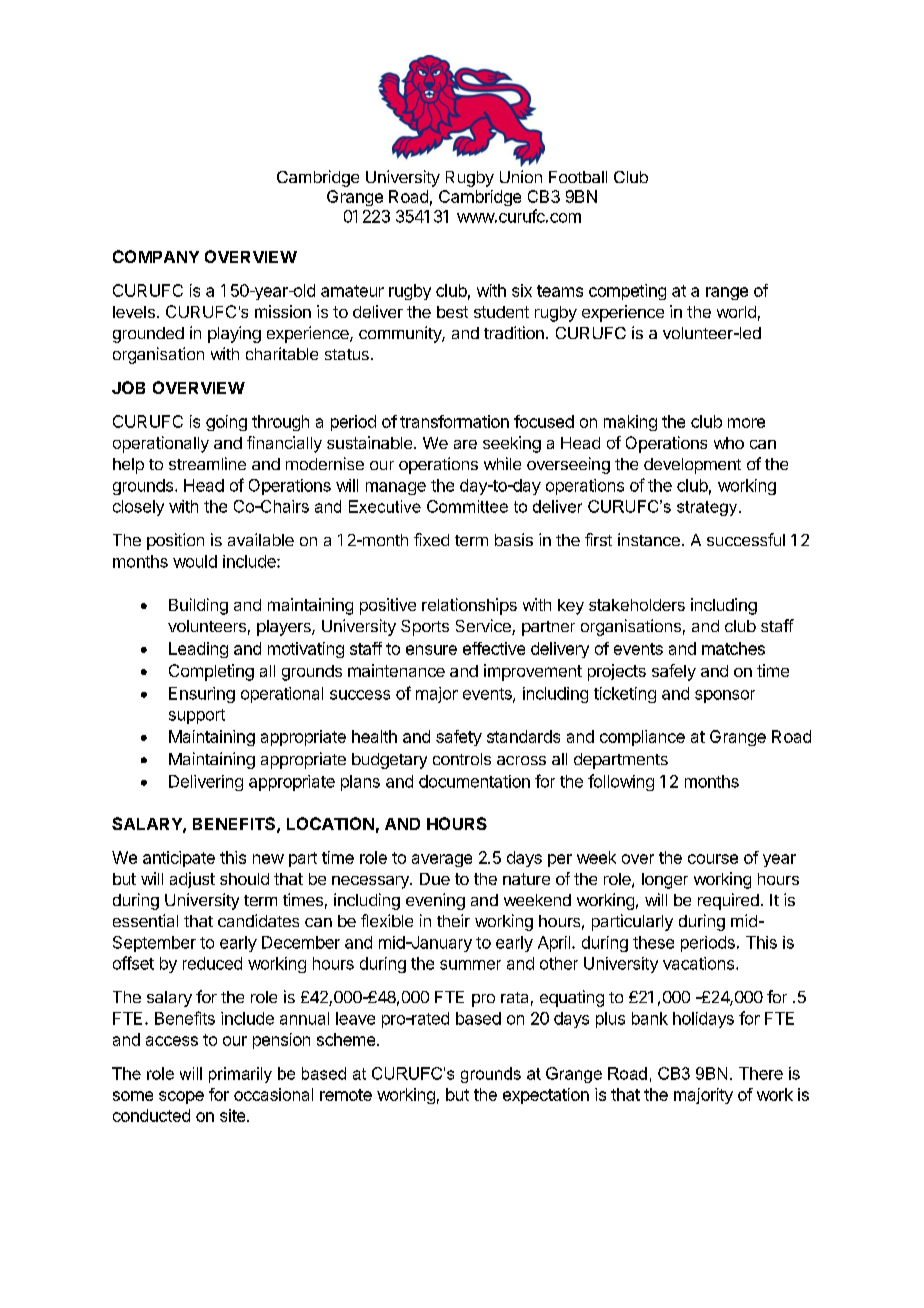  What do you see at coordinates (156, 256) in the screenshot?
I see `COMPANY` at bounding box center [156, 256].
